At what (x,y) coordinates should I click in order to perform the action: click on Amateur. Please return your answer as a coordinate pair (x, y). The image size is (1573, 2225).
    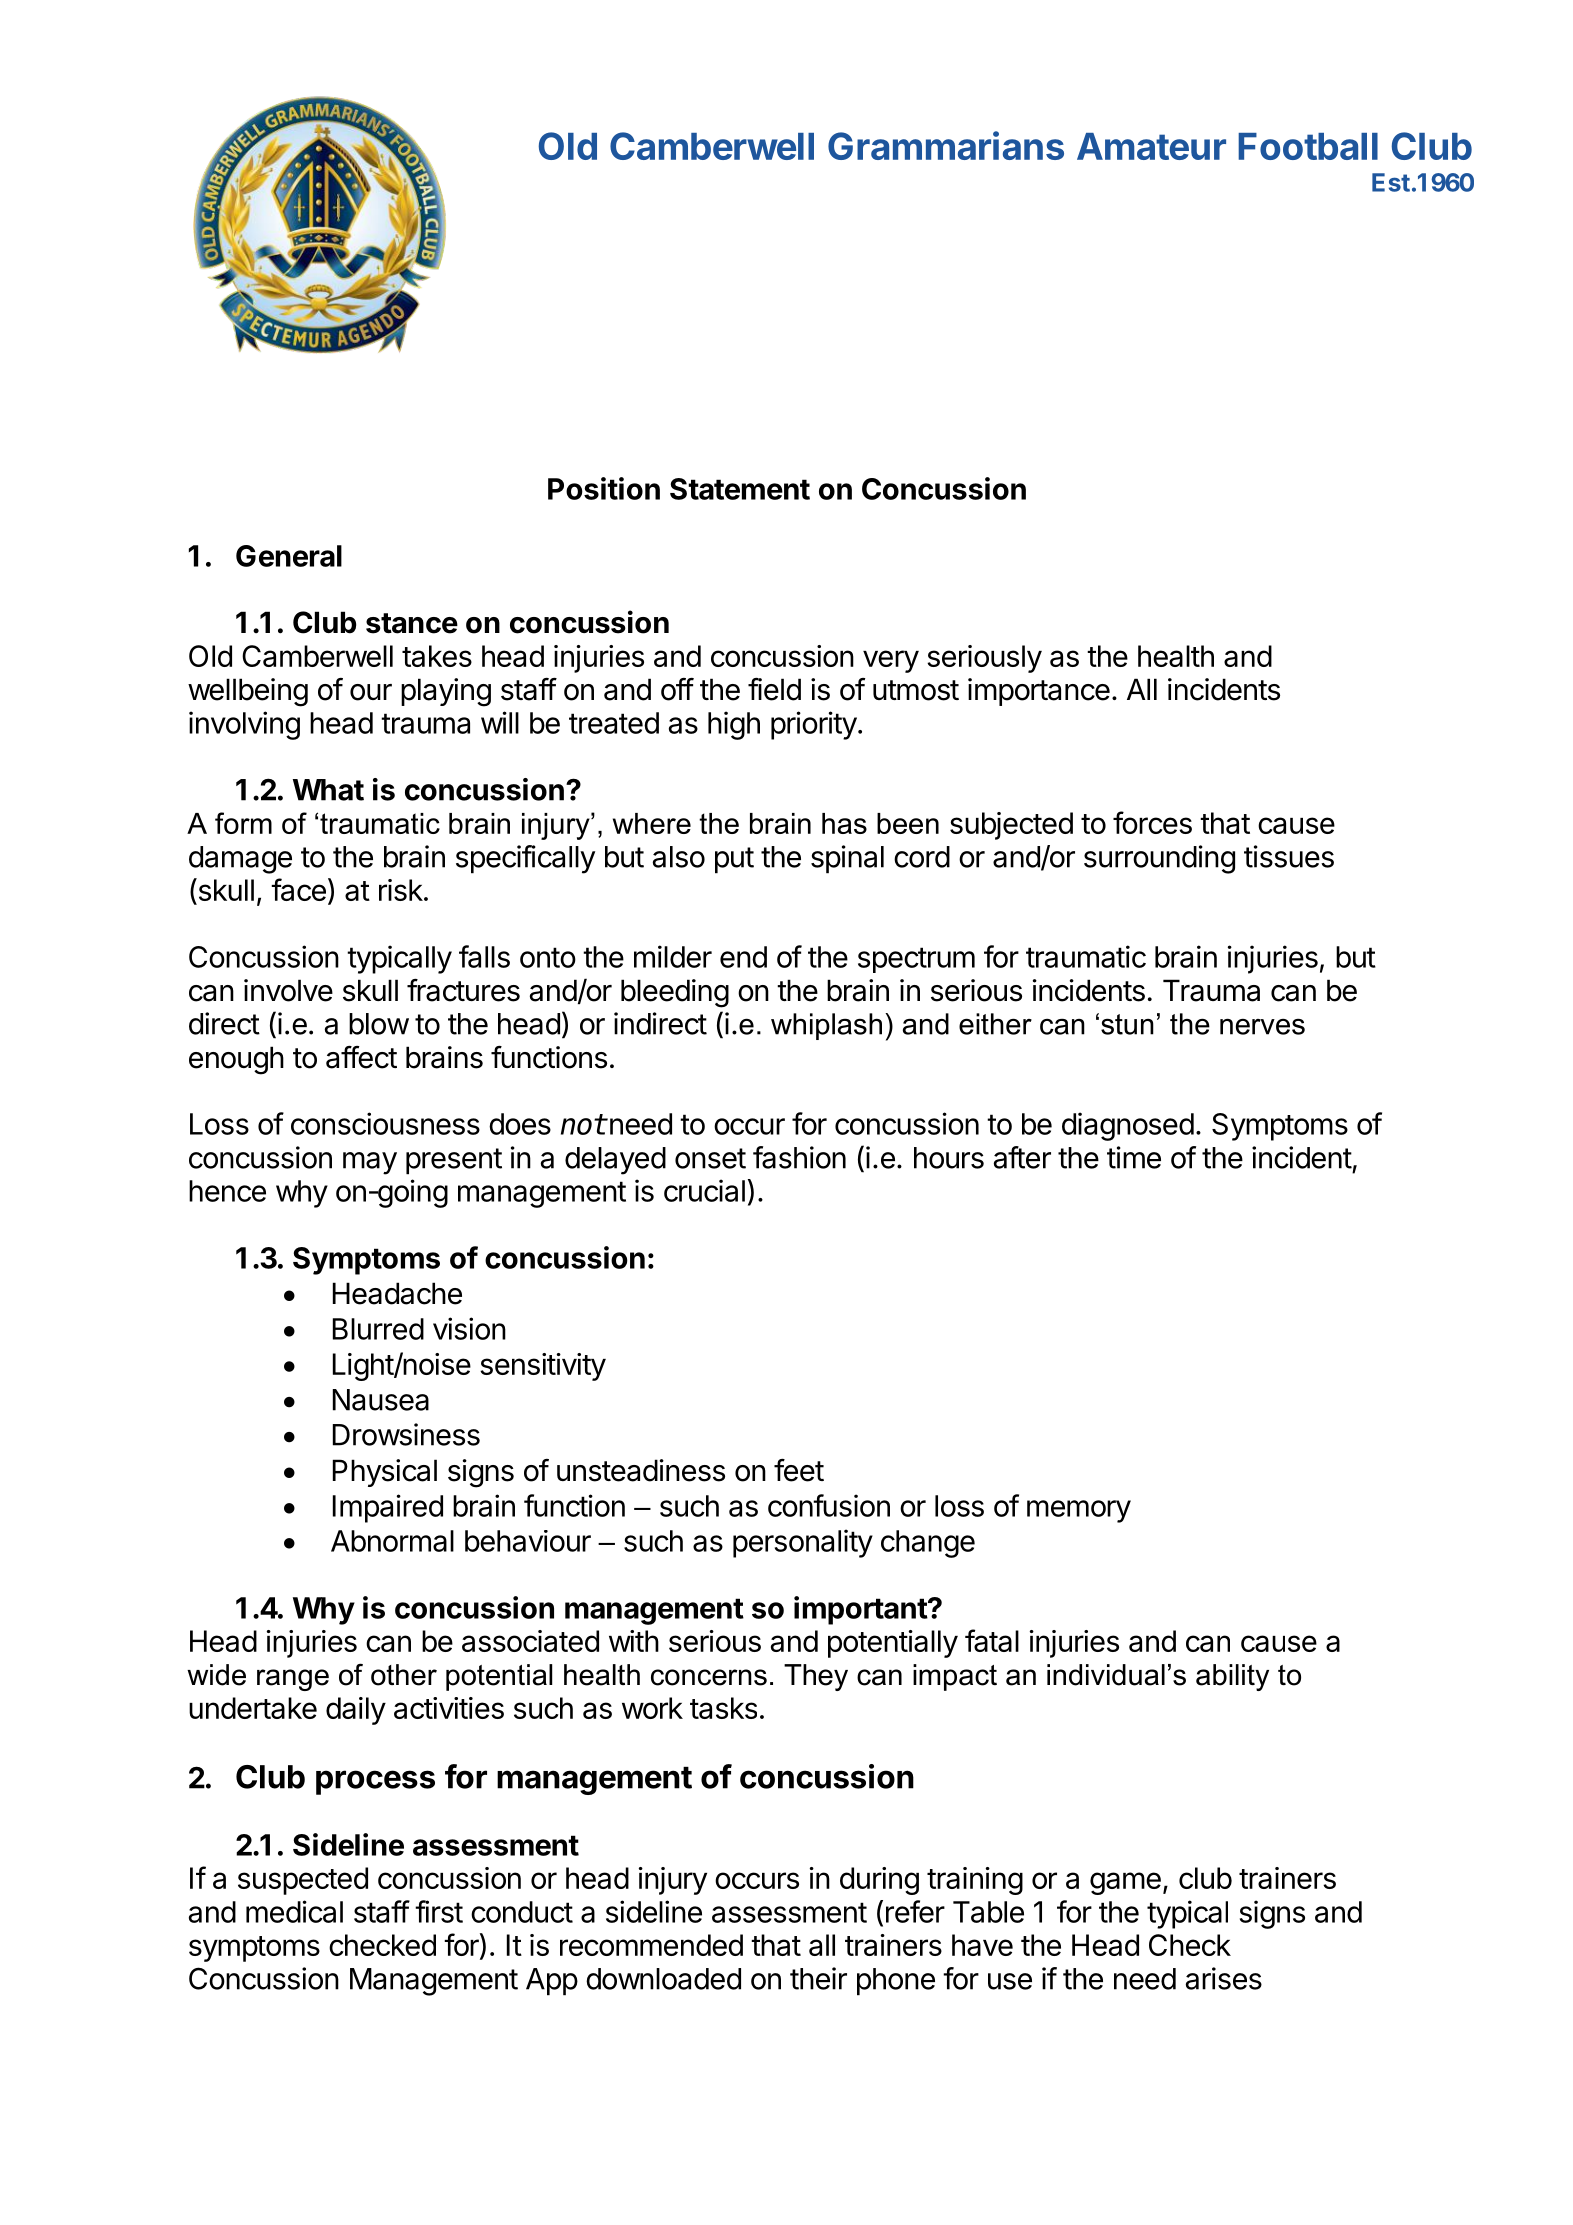
    Looking at the image, I should click on (1151, 146).
